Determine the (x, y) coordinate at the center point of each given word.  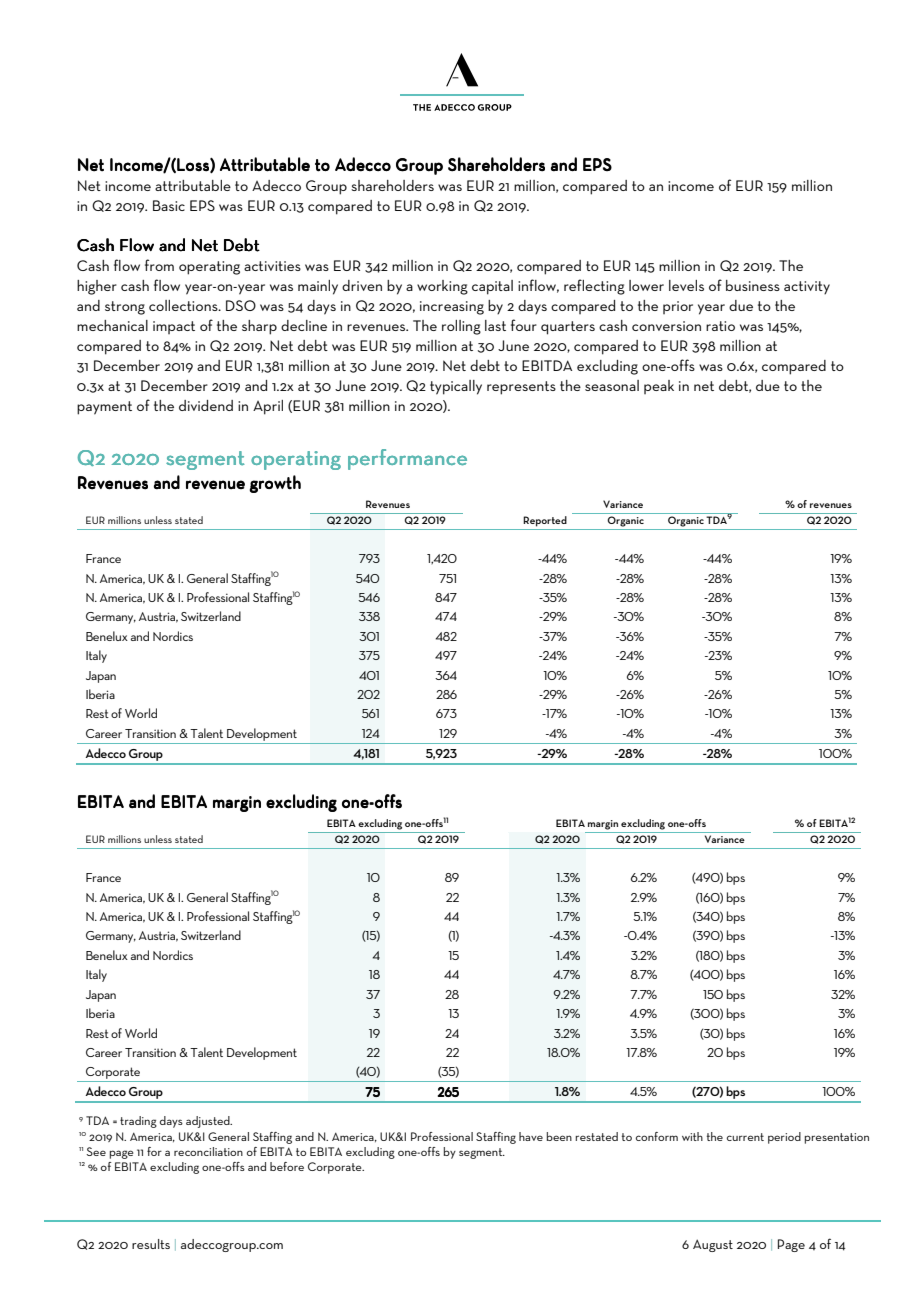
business (753, 285)
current (745, 1137)
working (442, 287)
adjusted (209, 1122)
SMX (446, 655)
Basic (169, 205)
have (531, 1136)
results (151, 1244)
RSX (446, 597)
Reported (545, 521)
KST (367, 578)
